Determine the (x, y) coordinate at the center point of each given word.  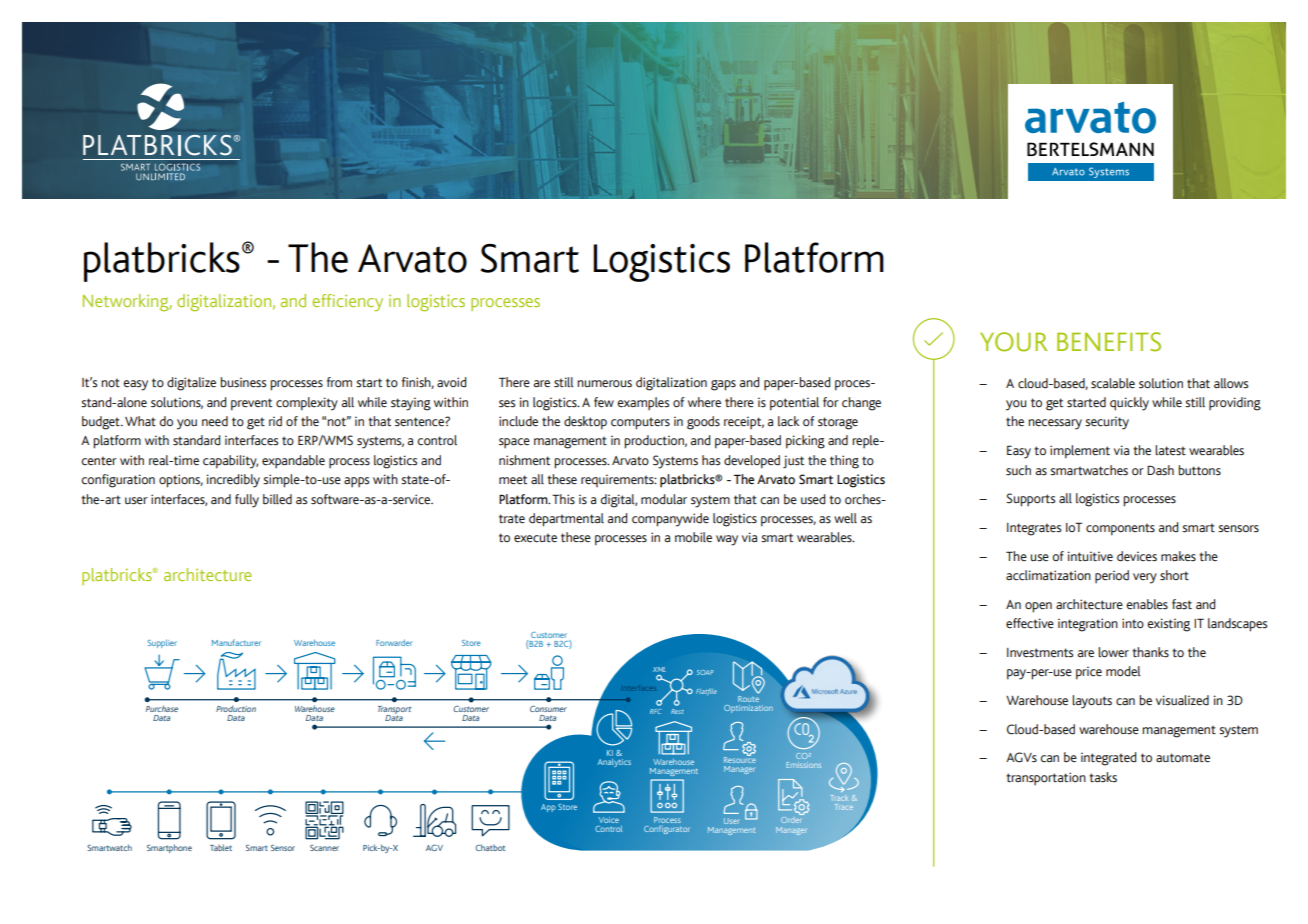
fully (247, 501)
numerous (604, 384)
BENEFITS (1109, 342)
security (1107, 423)
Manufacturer (236, 642)
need (215, 421)
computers (640, 423)
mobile (693, 537)
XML (659, 669)
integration (1088, 625)
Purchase (162, 708)
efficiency (347, 302)
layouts (1092, 702)
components (1120, 529)
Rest (677, 711)
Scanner (324, 848)
